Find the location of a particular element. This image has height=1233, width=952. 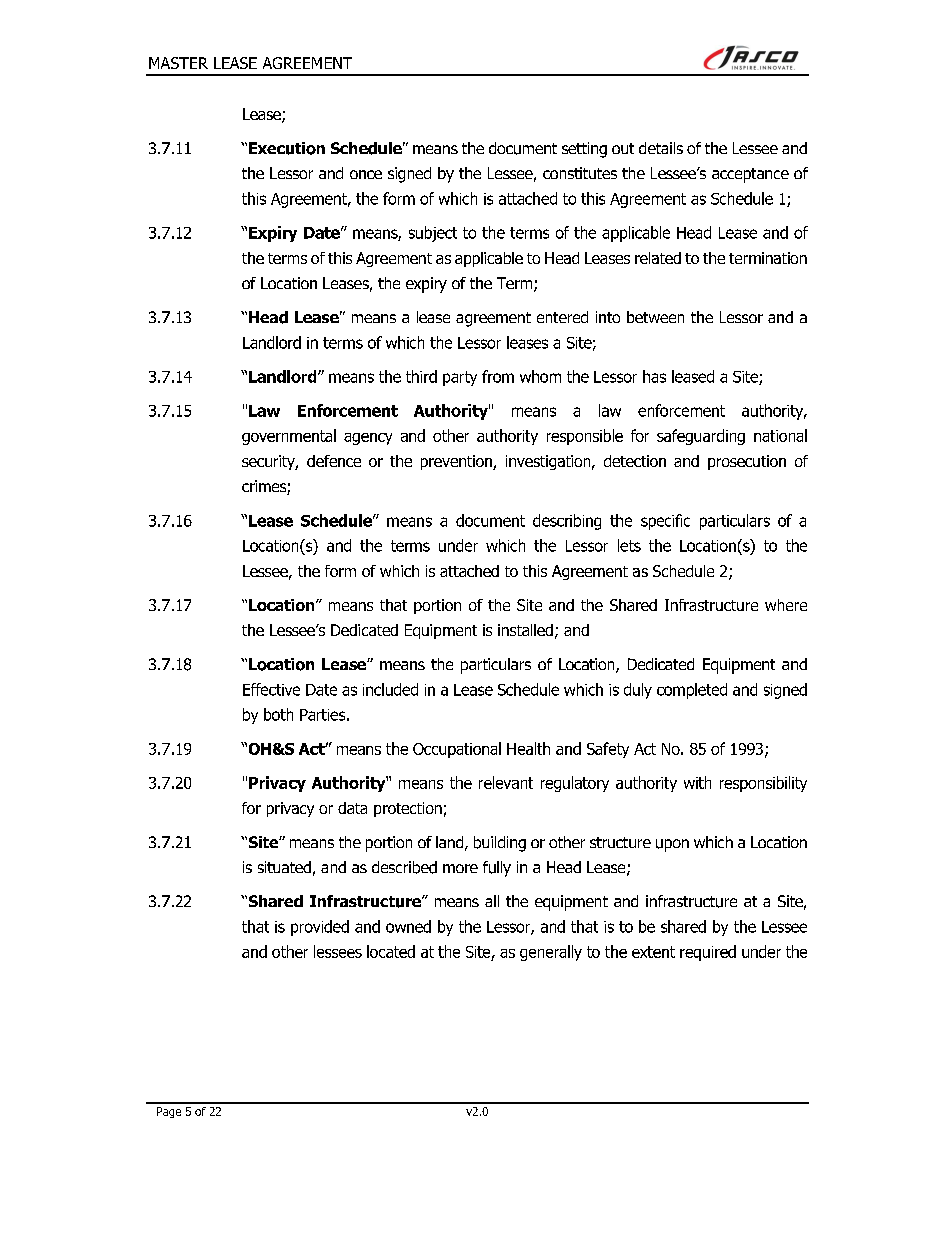

MASTER is located at coordinates (178, 63).
